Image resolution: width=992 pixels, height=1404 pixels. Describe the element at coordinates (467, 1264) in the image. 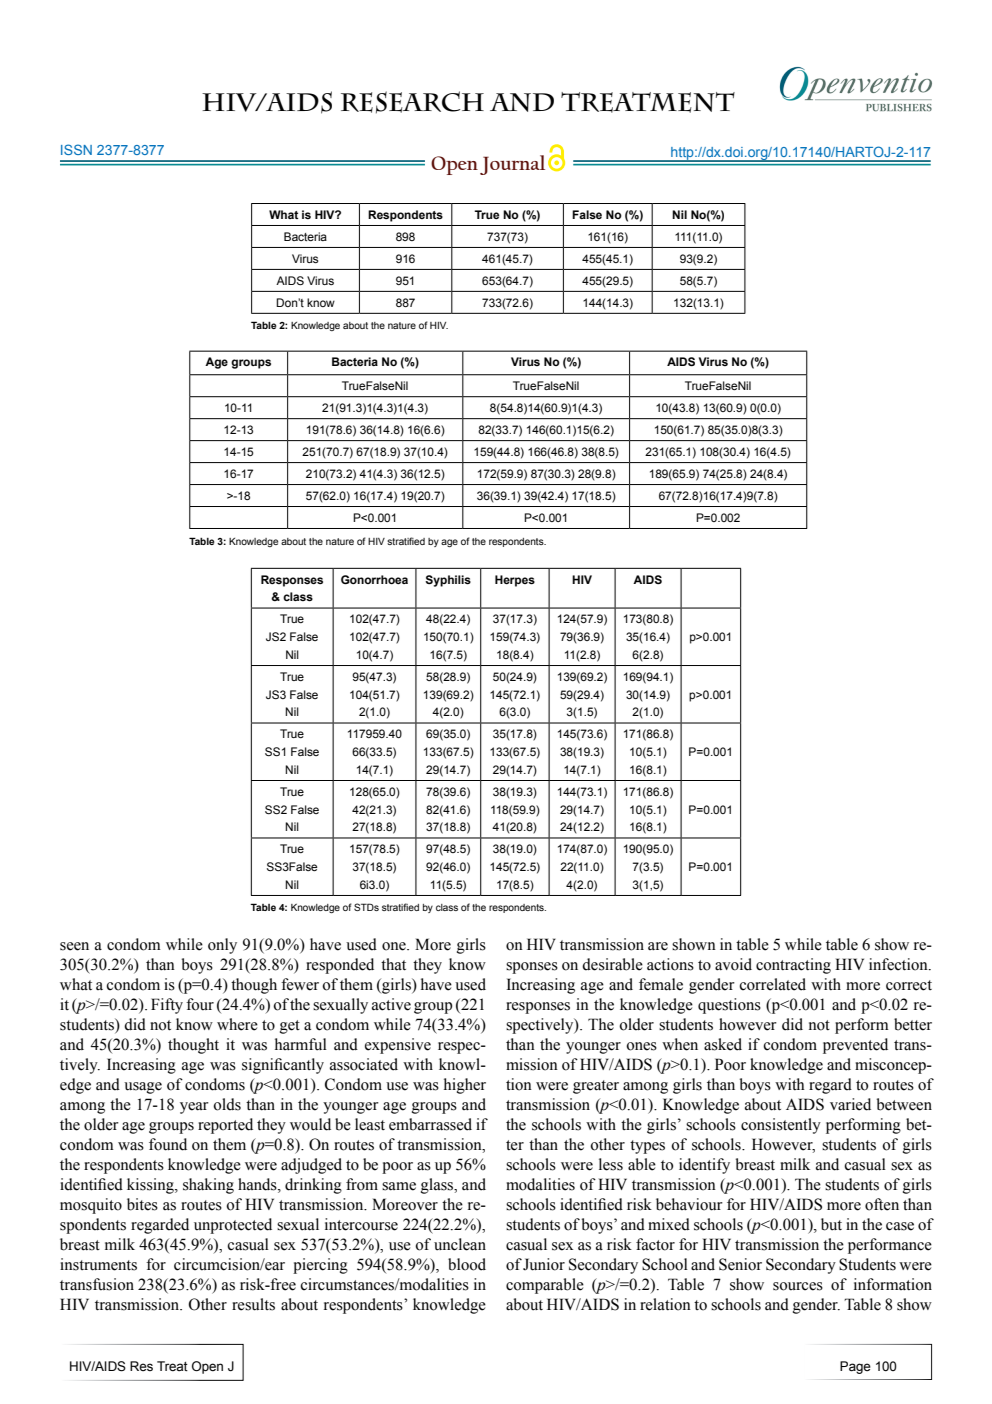

I see `blood` at that location.
